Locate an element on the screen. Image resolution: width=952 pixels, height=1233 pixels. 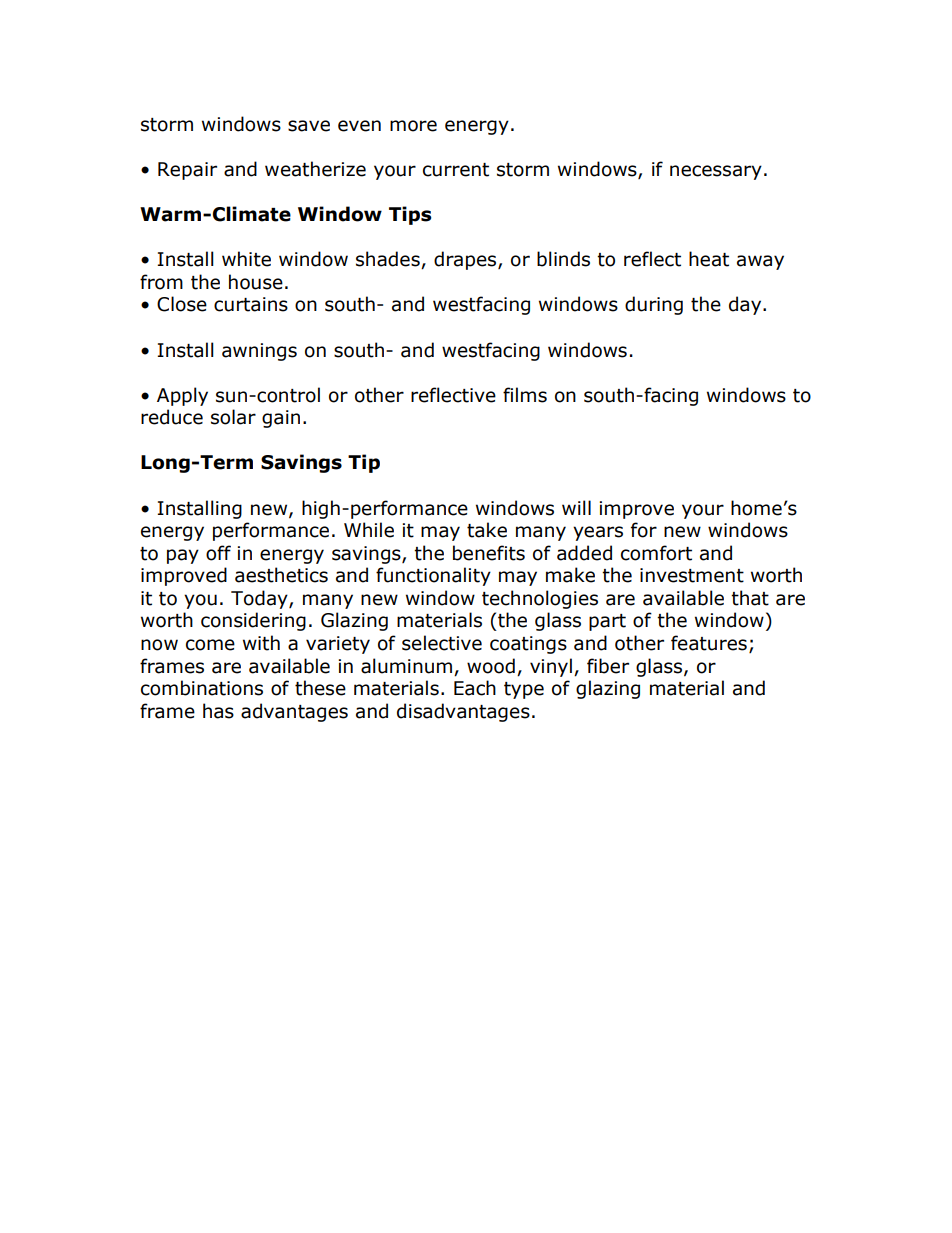
combinations is located at coordinates (202, 688).
